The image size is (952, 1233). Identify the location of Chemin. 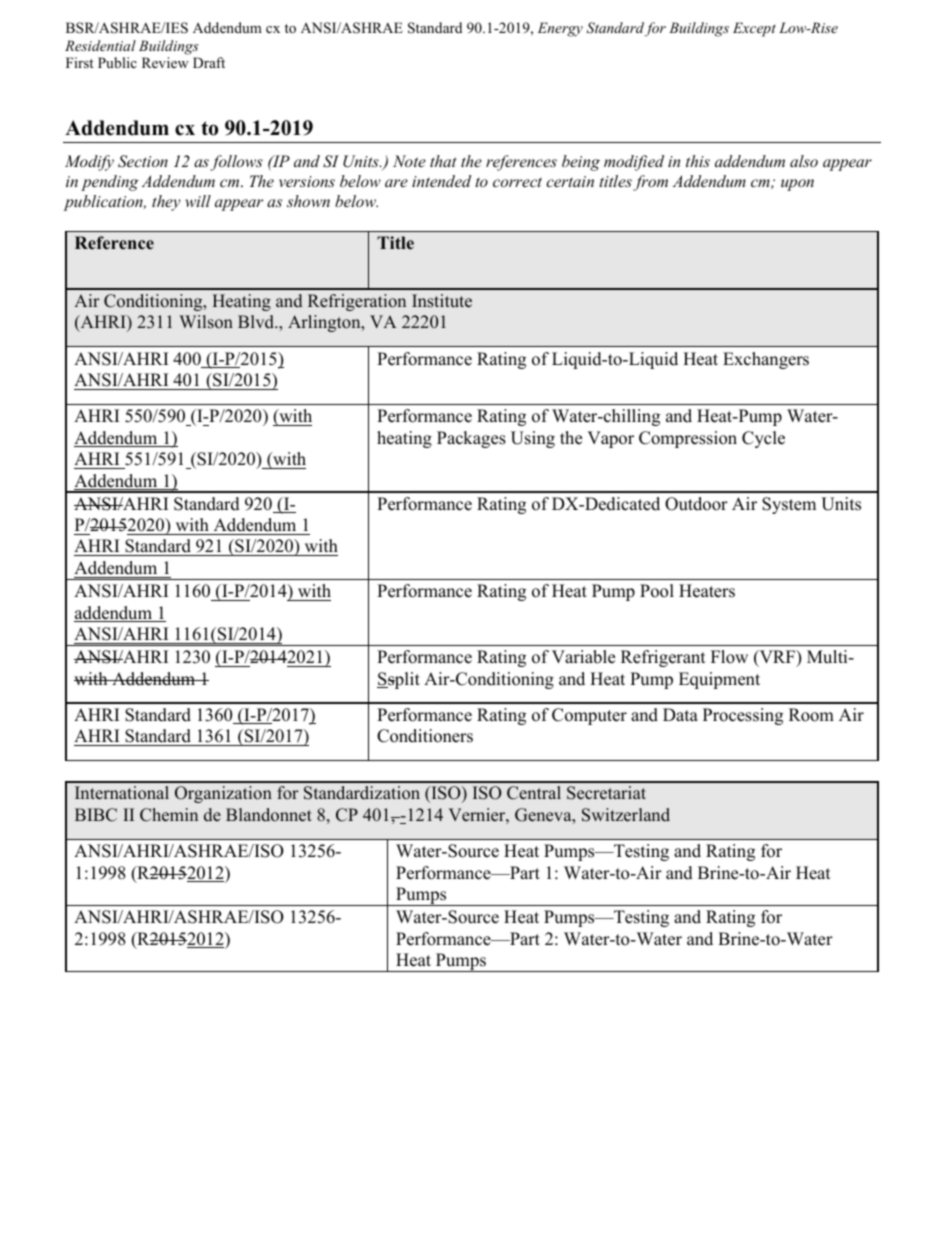
(169, 815).
